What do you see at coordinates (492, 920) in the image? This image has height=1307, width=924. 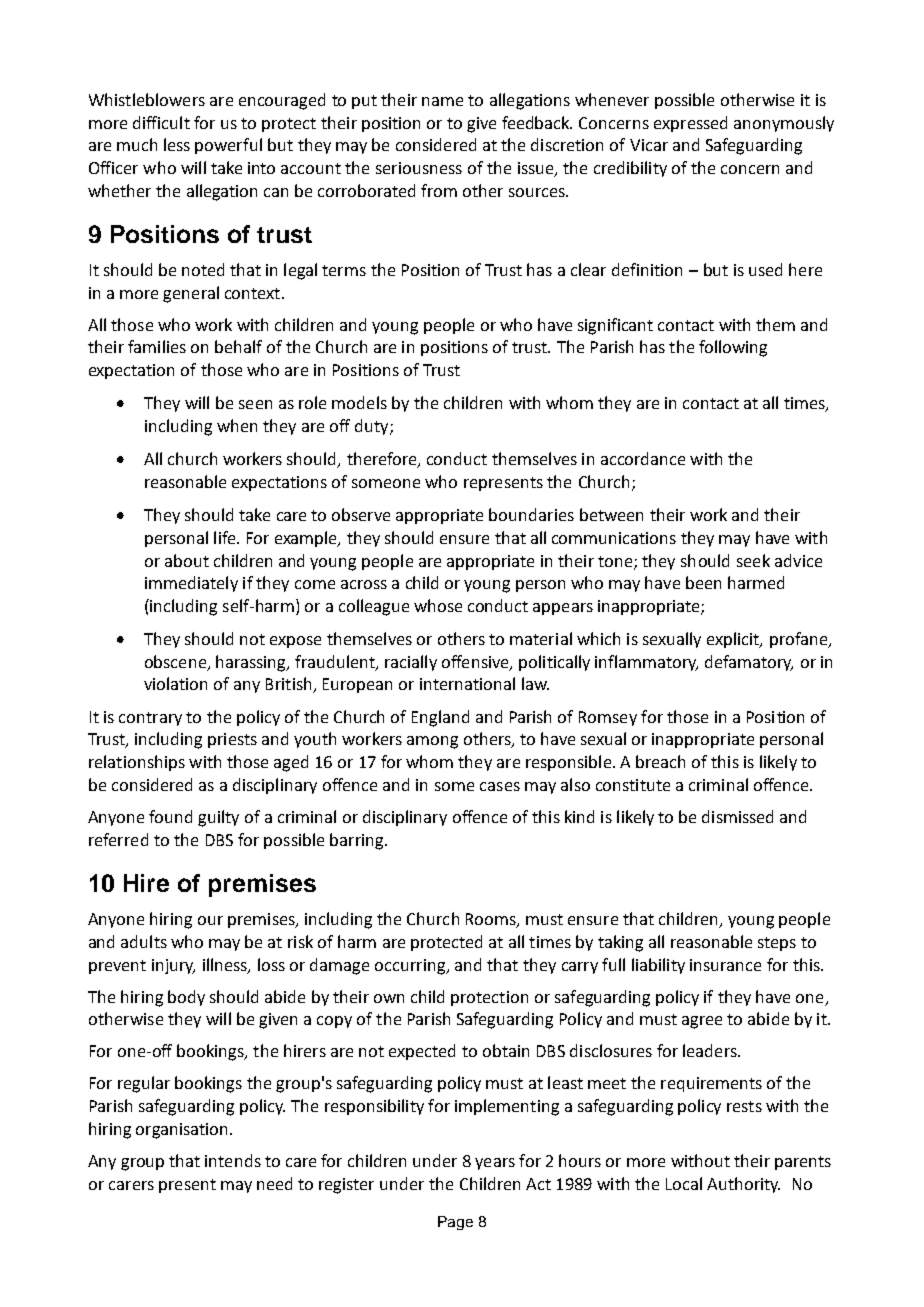 I see `Rooms` at bounding box center [492, 920].
